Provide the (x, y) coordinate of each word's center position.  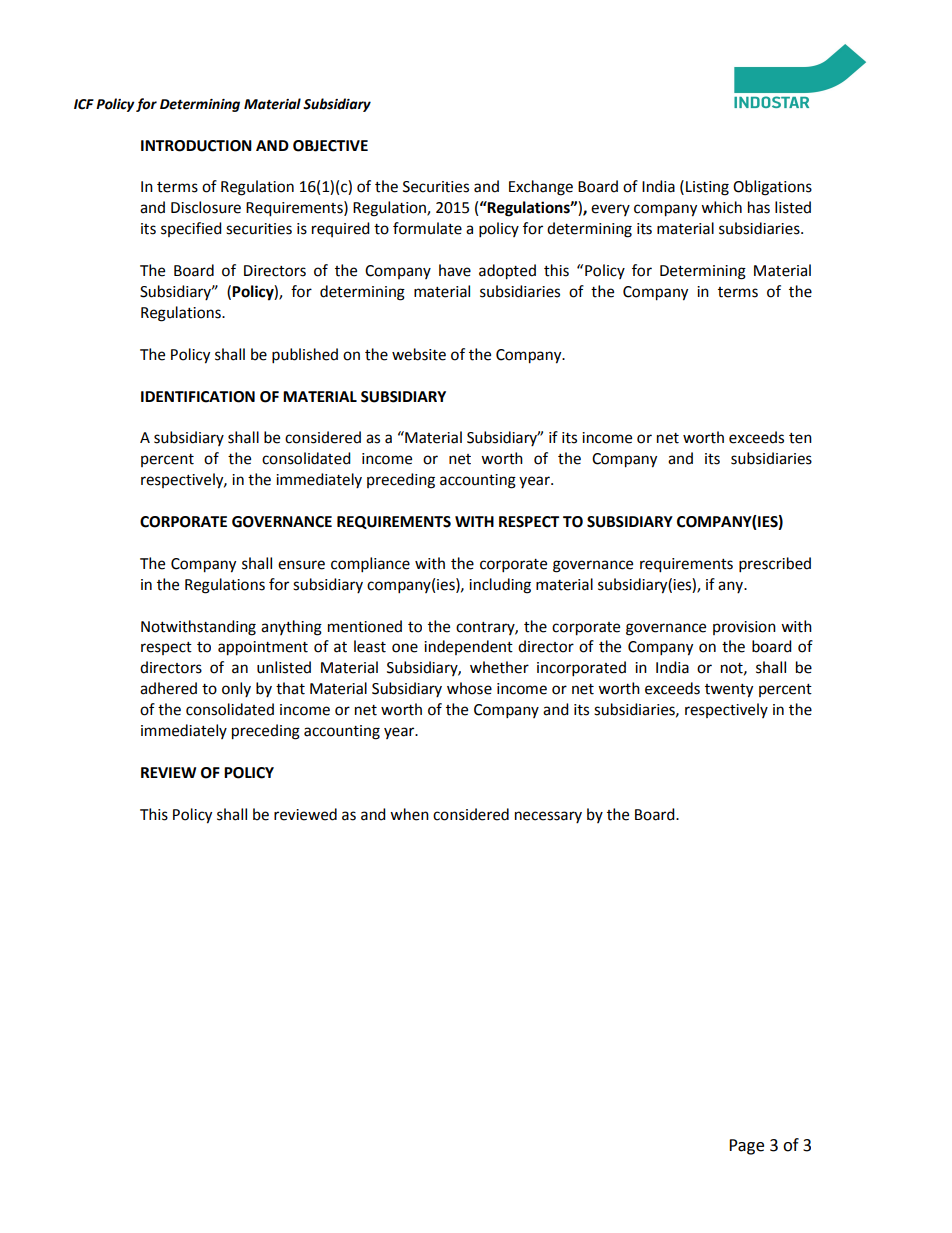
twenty (729, 691)
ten (800, 438)
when (409, 814)
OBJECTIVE (330, 146)
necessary (548, 817)
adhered (168, 688)
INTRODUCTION (196, 146)
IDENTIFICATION (198, 397)
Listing (707, 188)
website (419, 354)
